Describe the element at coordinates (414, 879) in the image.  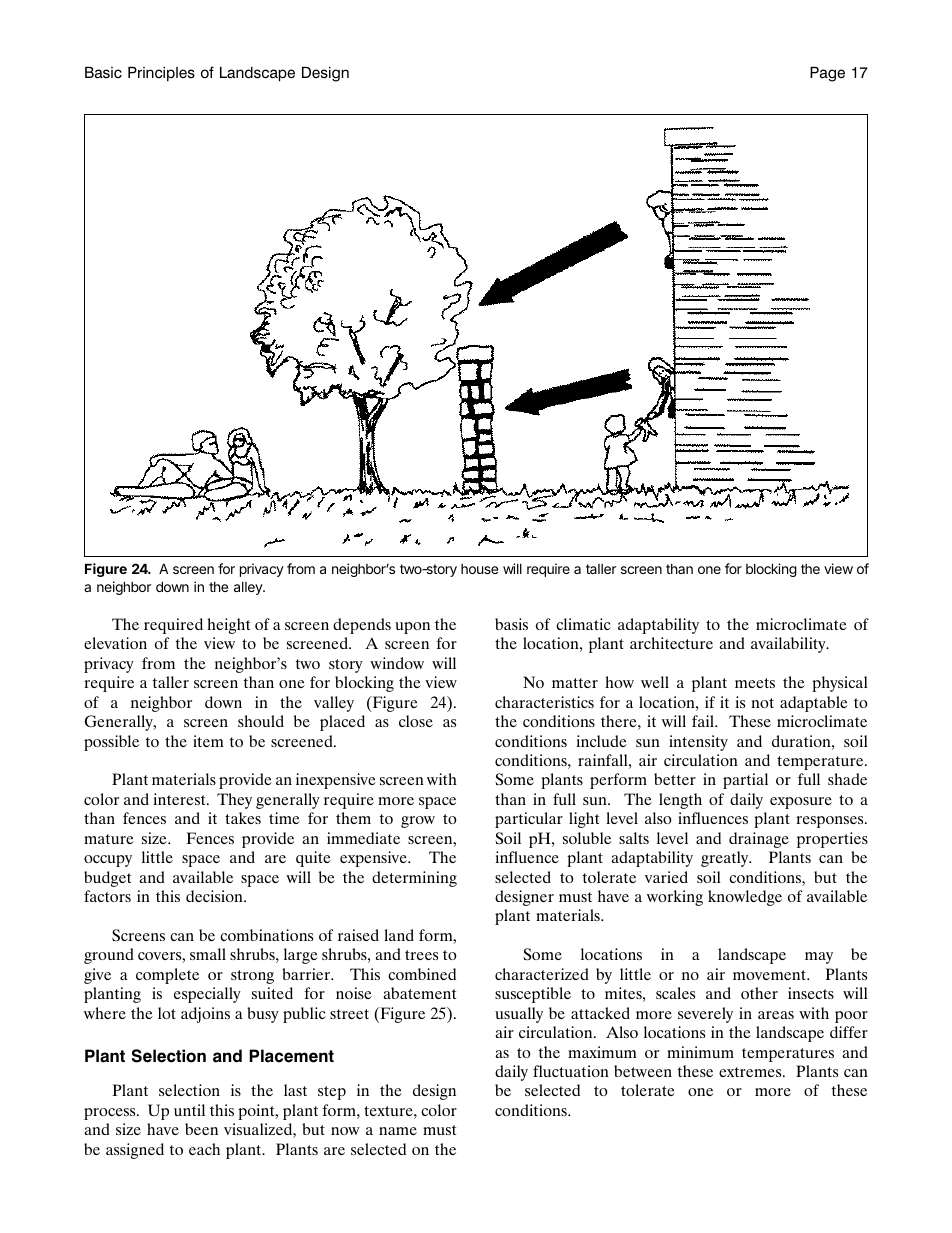
I see `determining` at that location.
